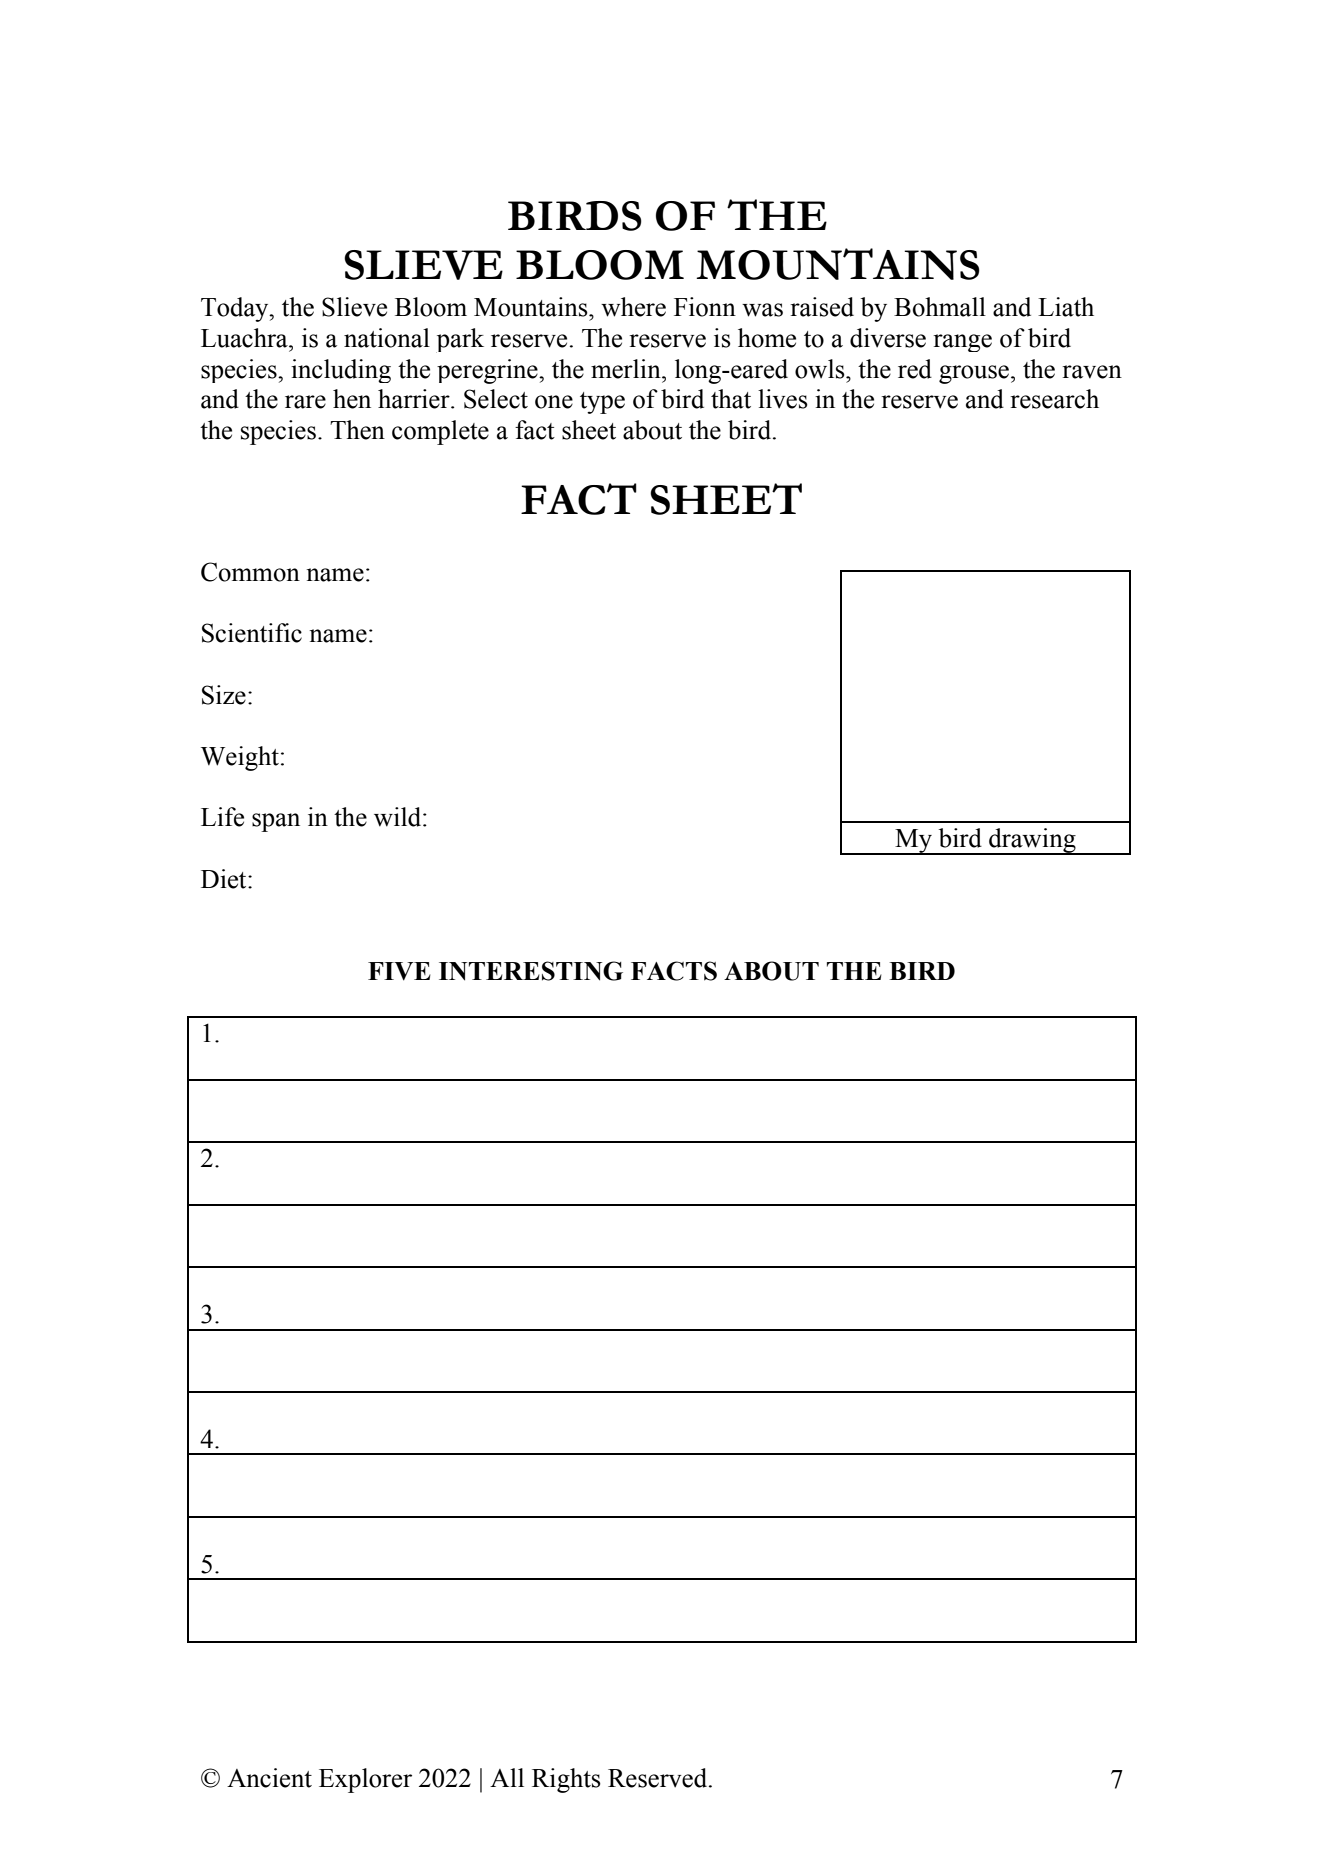 The image size is (1324, 1872). I want to click on drawing, so click(1032, 841).
